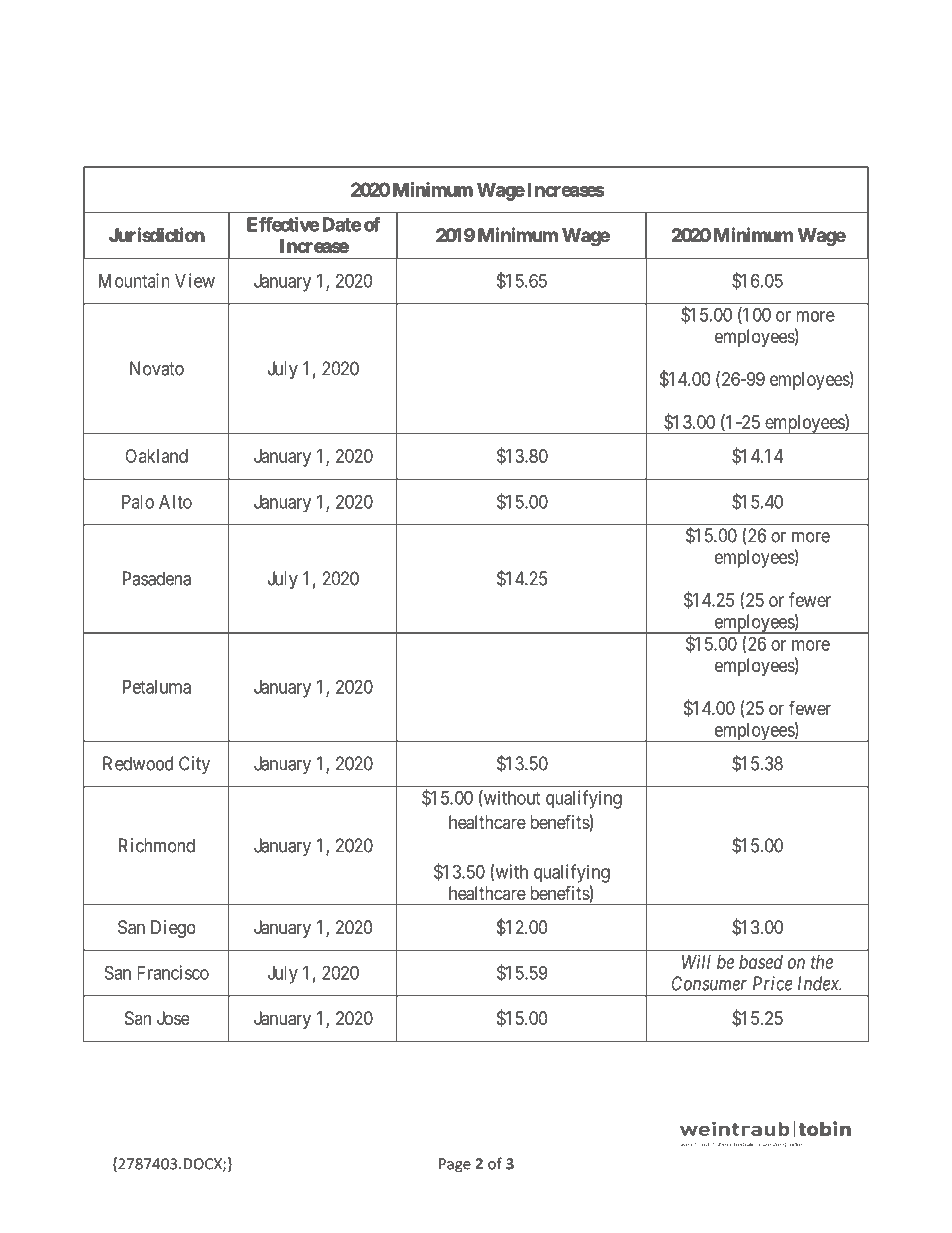 This document has height=1233, width=952. What do you see at coordinates (709, 983) in the document?
I see `Consumer` at bounding box center [709, 983].
